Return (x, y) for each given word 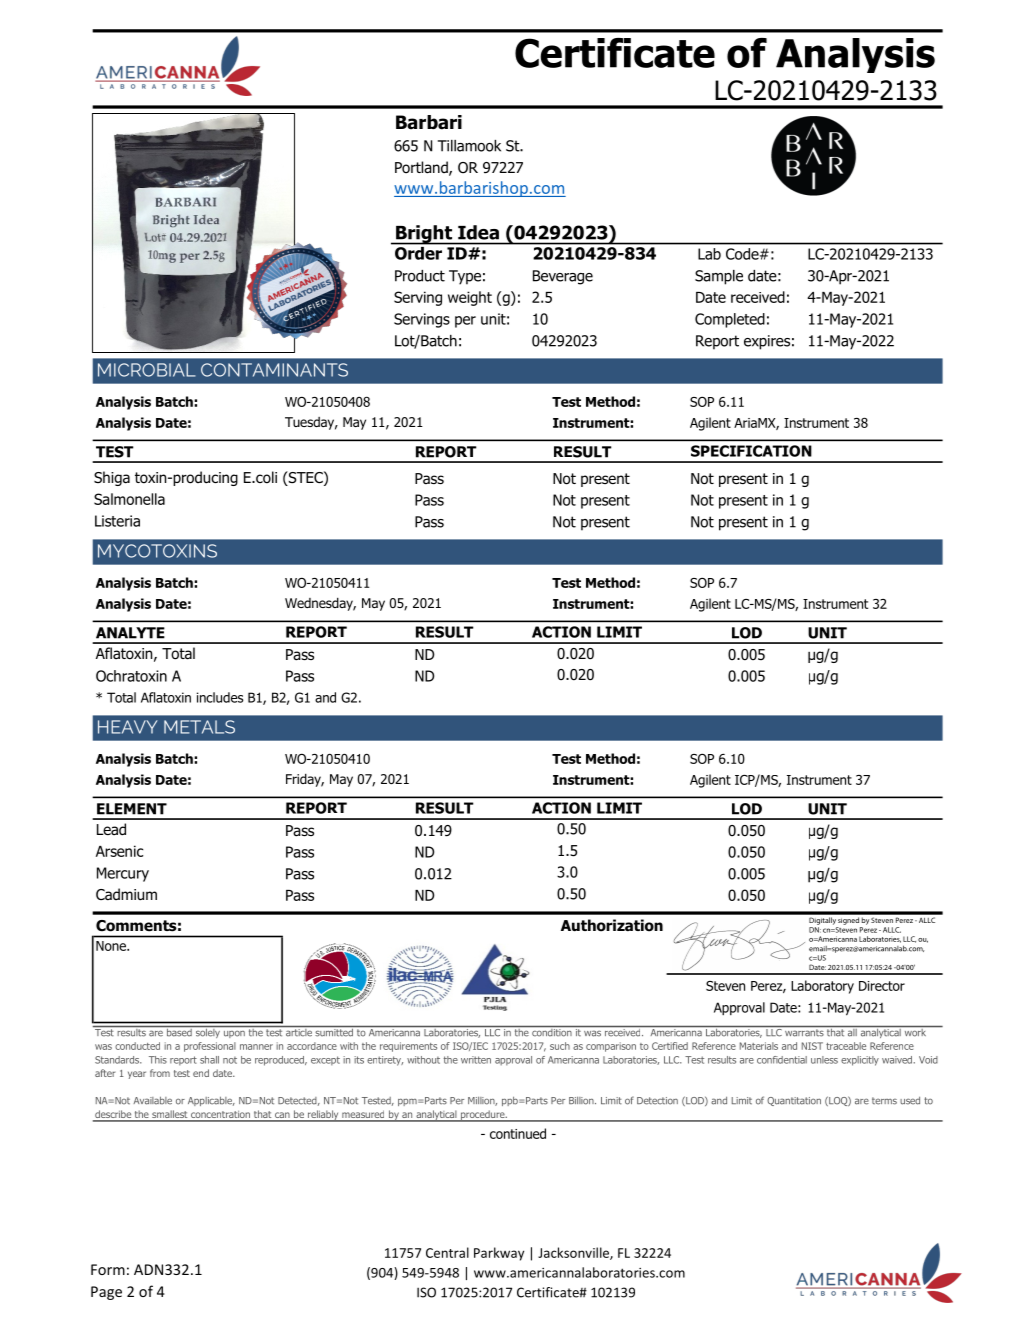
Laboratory (822, 987)
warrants (804, 1033)
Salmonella (129, 499)
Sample (719, 277)
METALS (199, 727)
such (560, 1046)
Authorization (612, 925)
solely (207, 1032)
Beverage (563, 277)
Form (108, 1269)
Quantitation (794, 1101)
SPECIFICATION (751, 451)
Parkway (499, 1254)
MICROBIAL (147, 370)
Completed (730, 320)
